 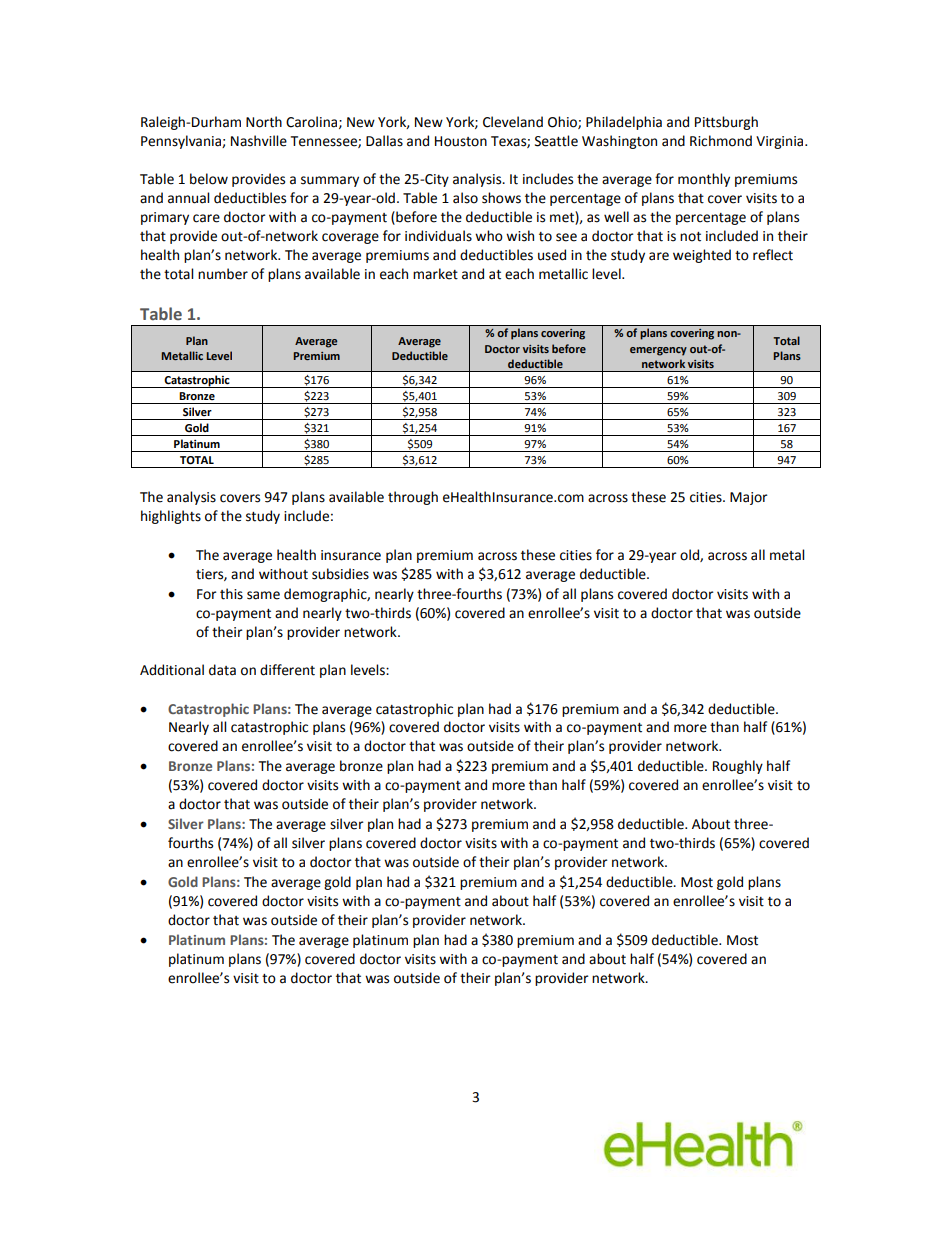 What do you see at coordinates (287, 670) in the screenshot?
I see `different` at bounding box center [287, 670].
